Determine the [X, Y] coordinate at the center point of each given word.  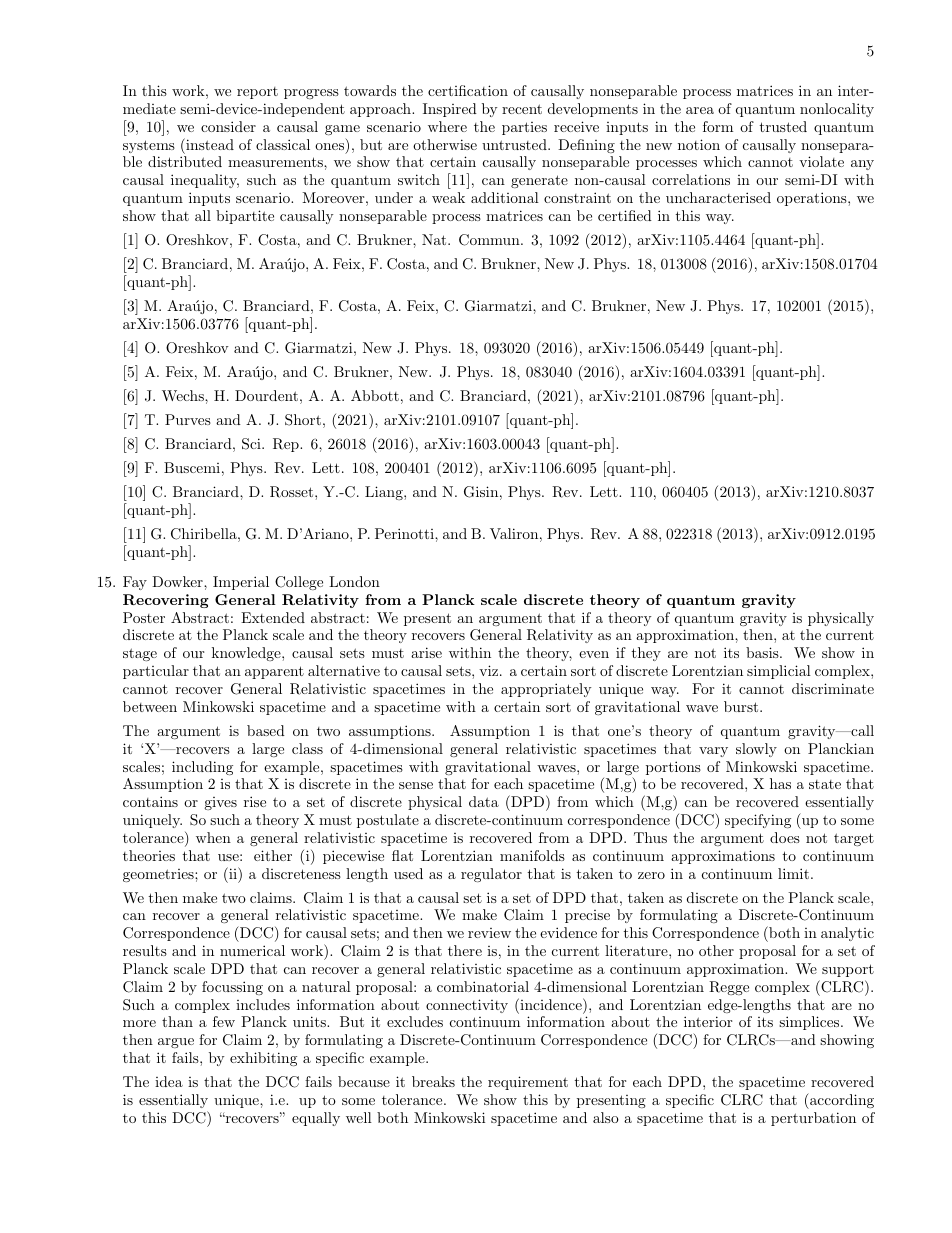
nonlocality [837, 110]
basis [762, 652]
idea [169, 1081]
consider [228, 126]
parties [524, 128]
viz [488, 670]
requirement [528, 1083]
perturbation [813, 1119]
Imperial [241, 583]
